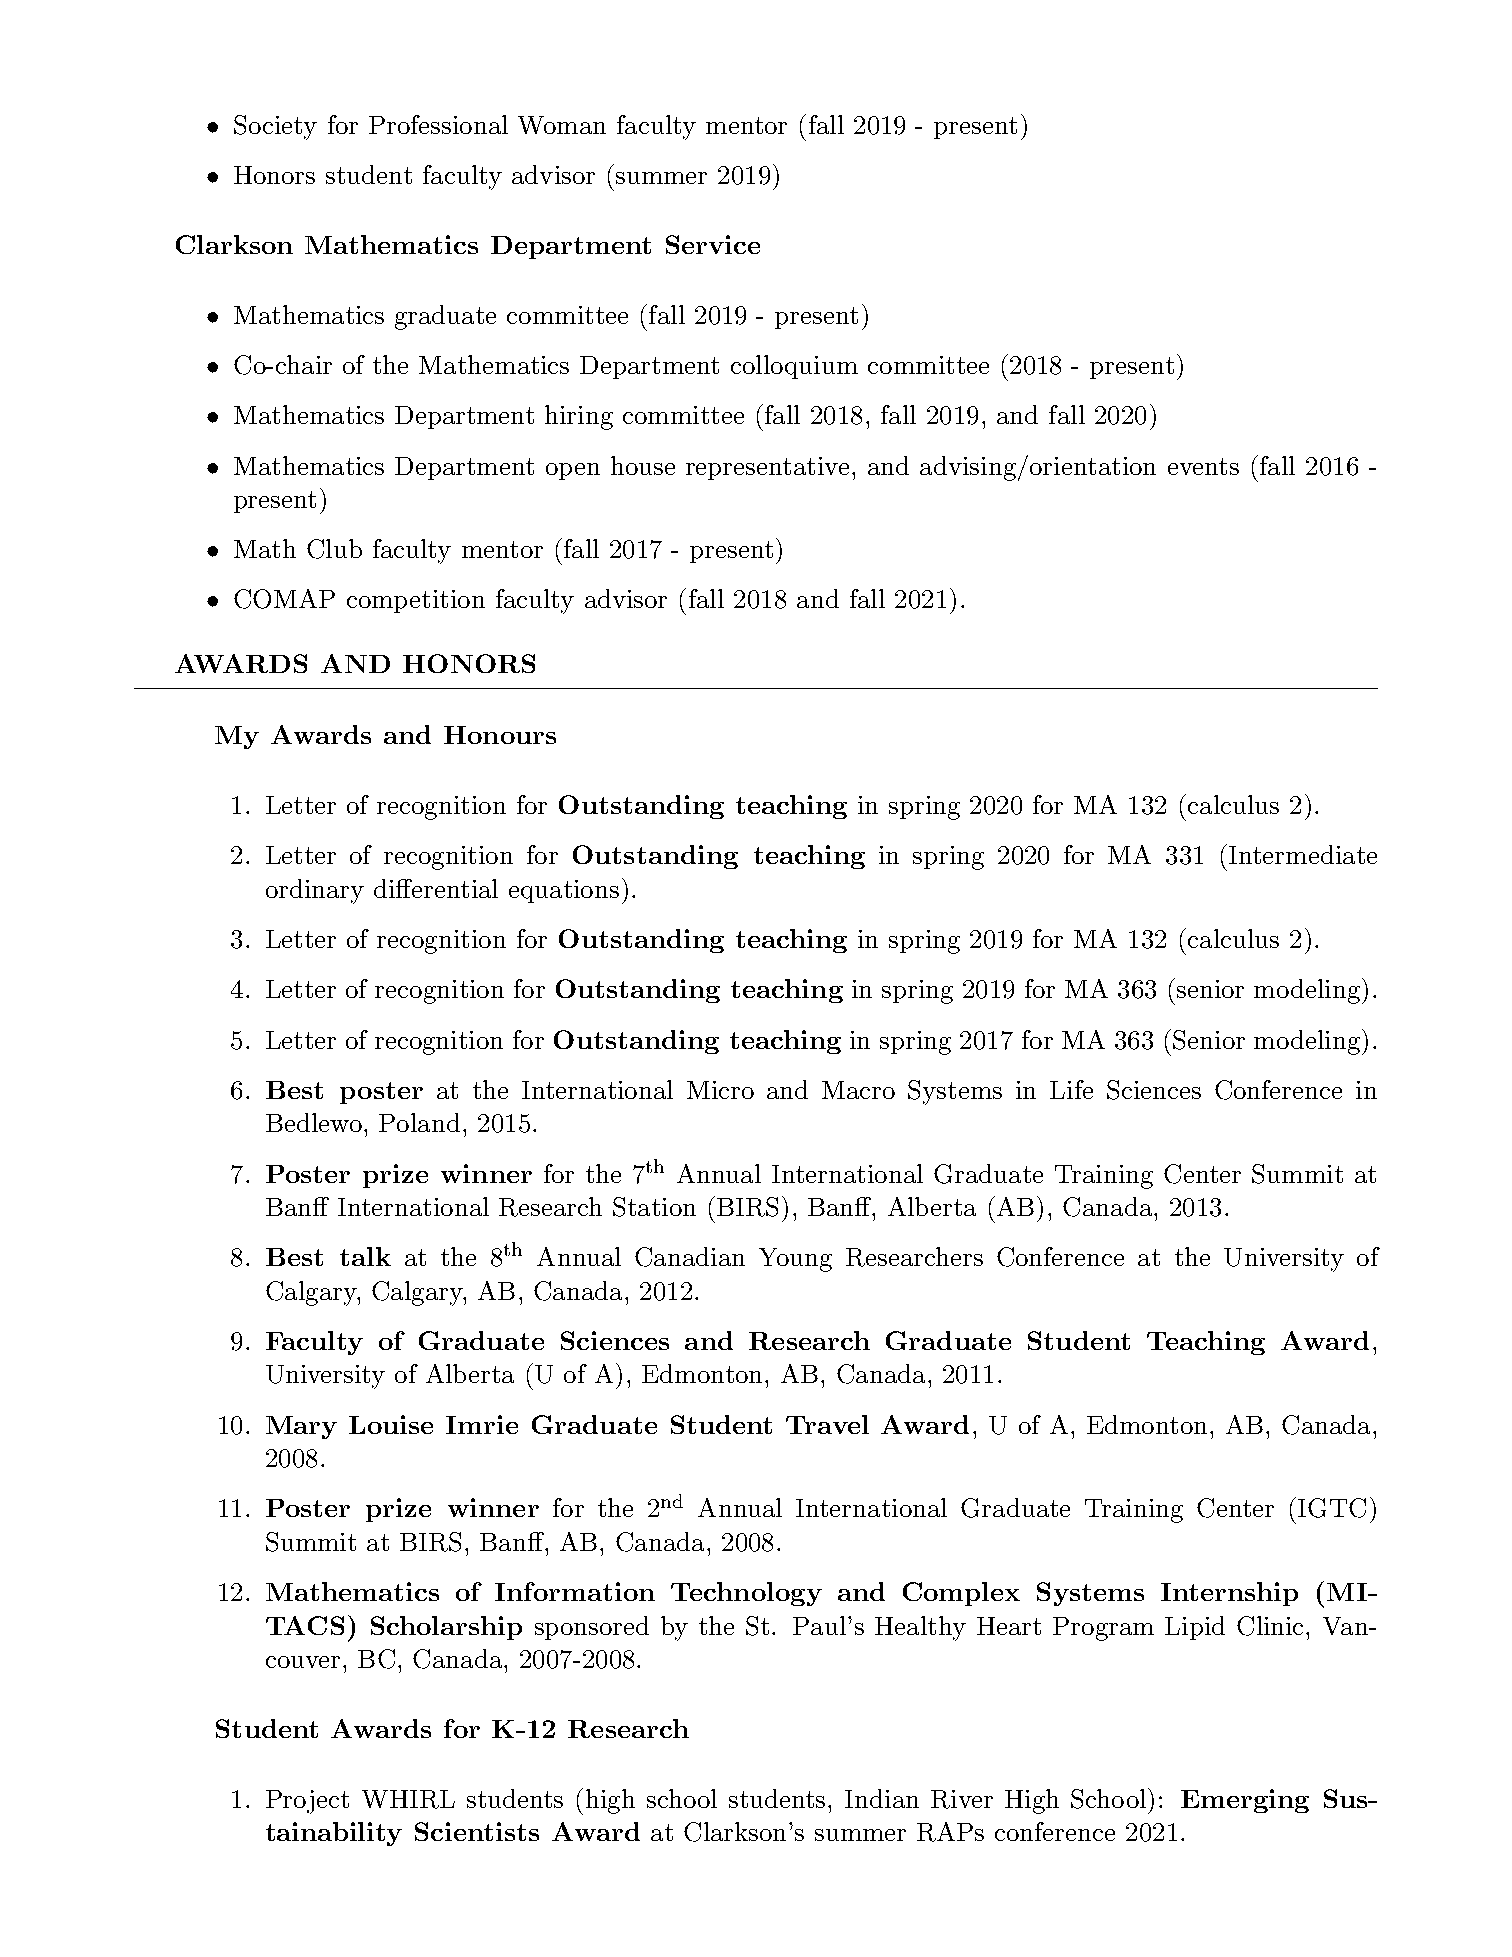  Describe the element at coordinates (365, 1256) in the screenshot. I see `talk` at that location.
